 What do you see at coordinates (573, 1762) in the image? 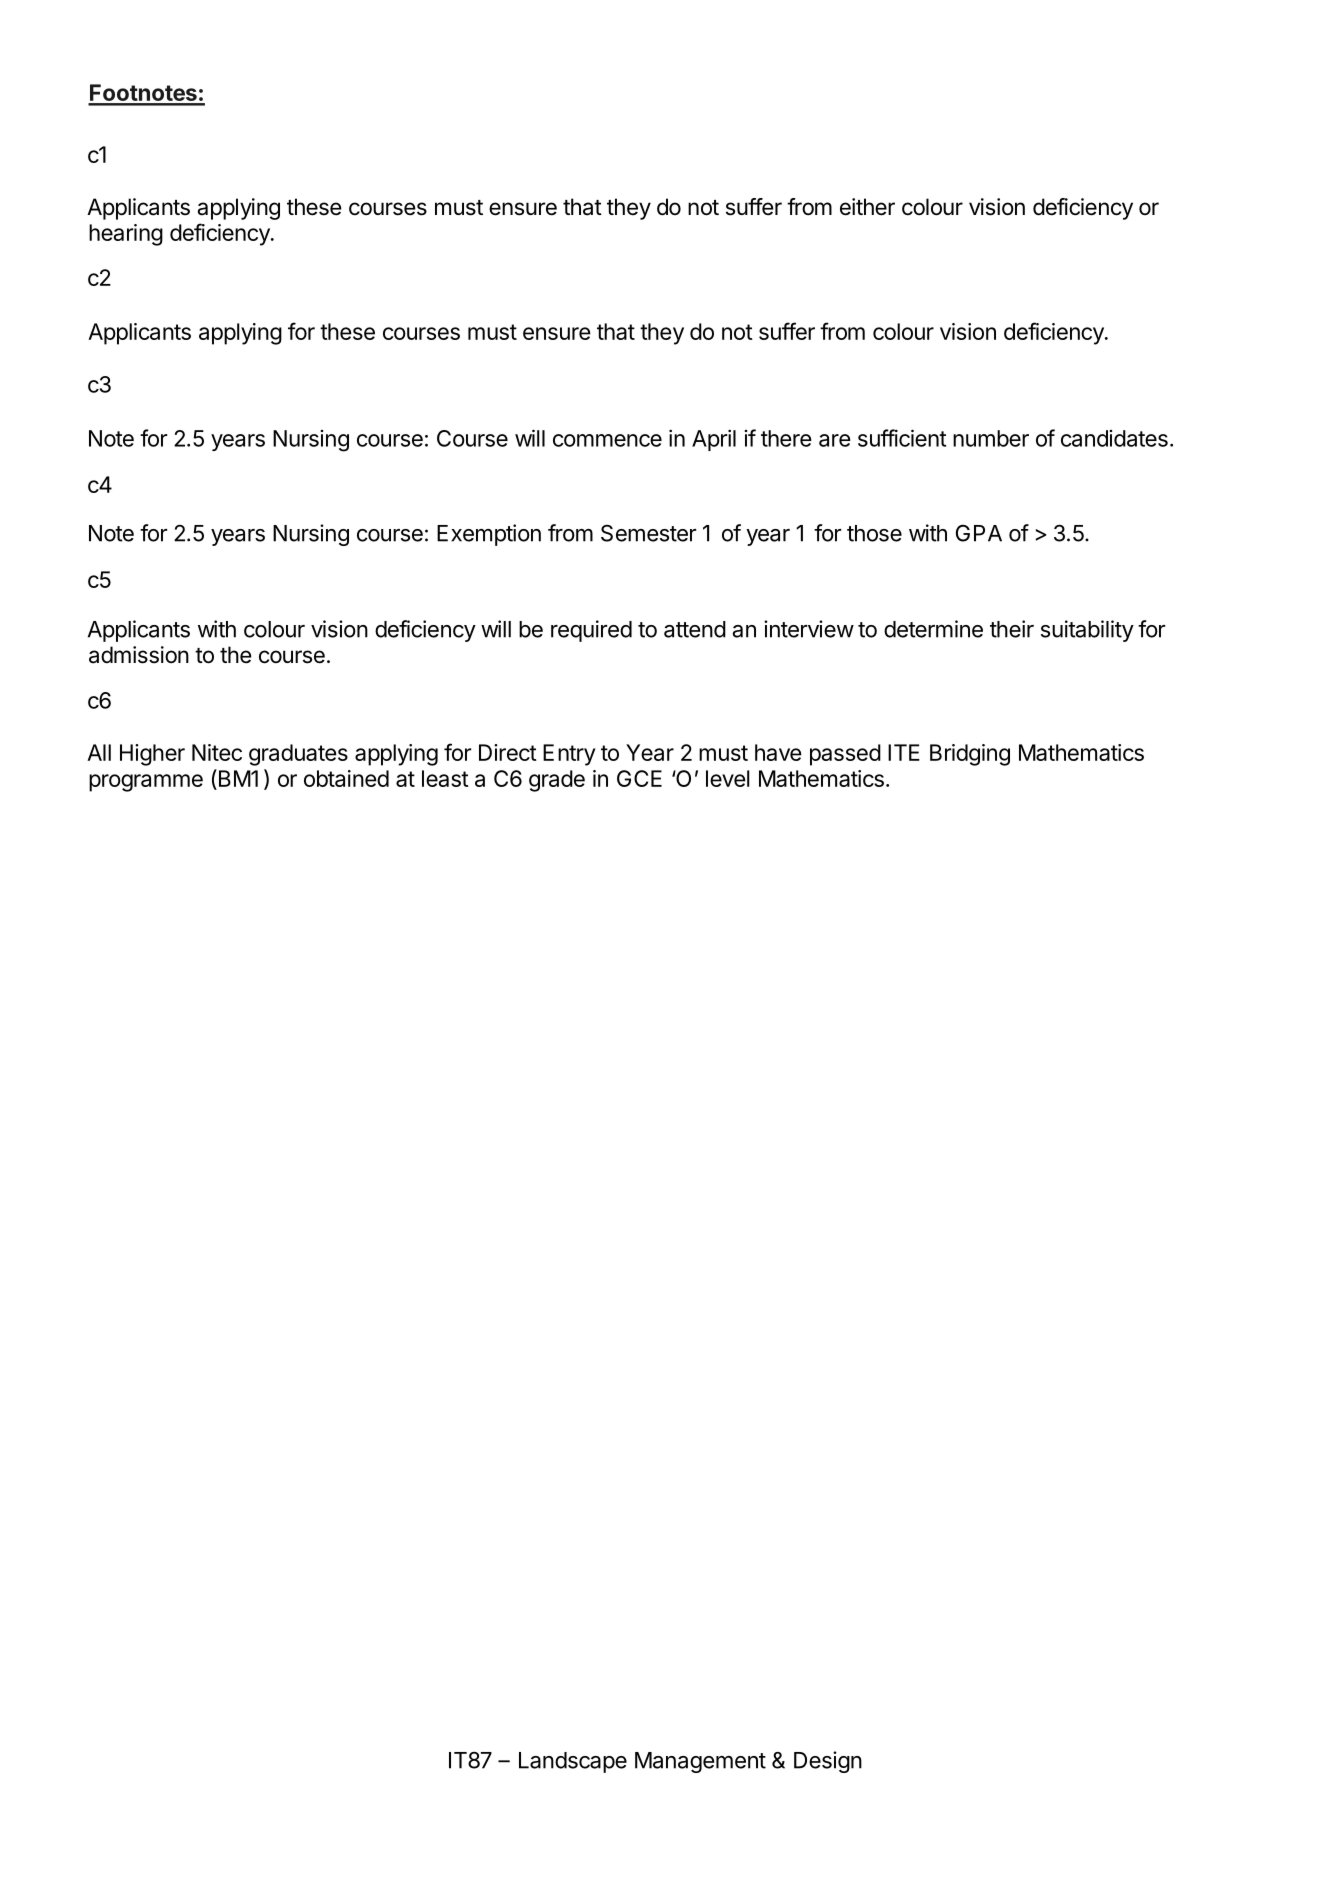
I see `Landscape` at bounding box center [573, 1762].
